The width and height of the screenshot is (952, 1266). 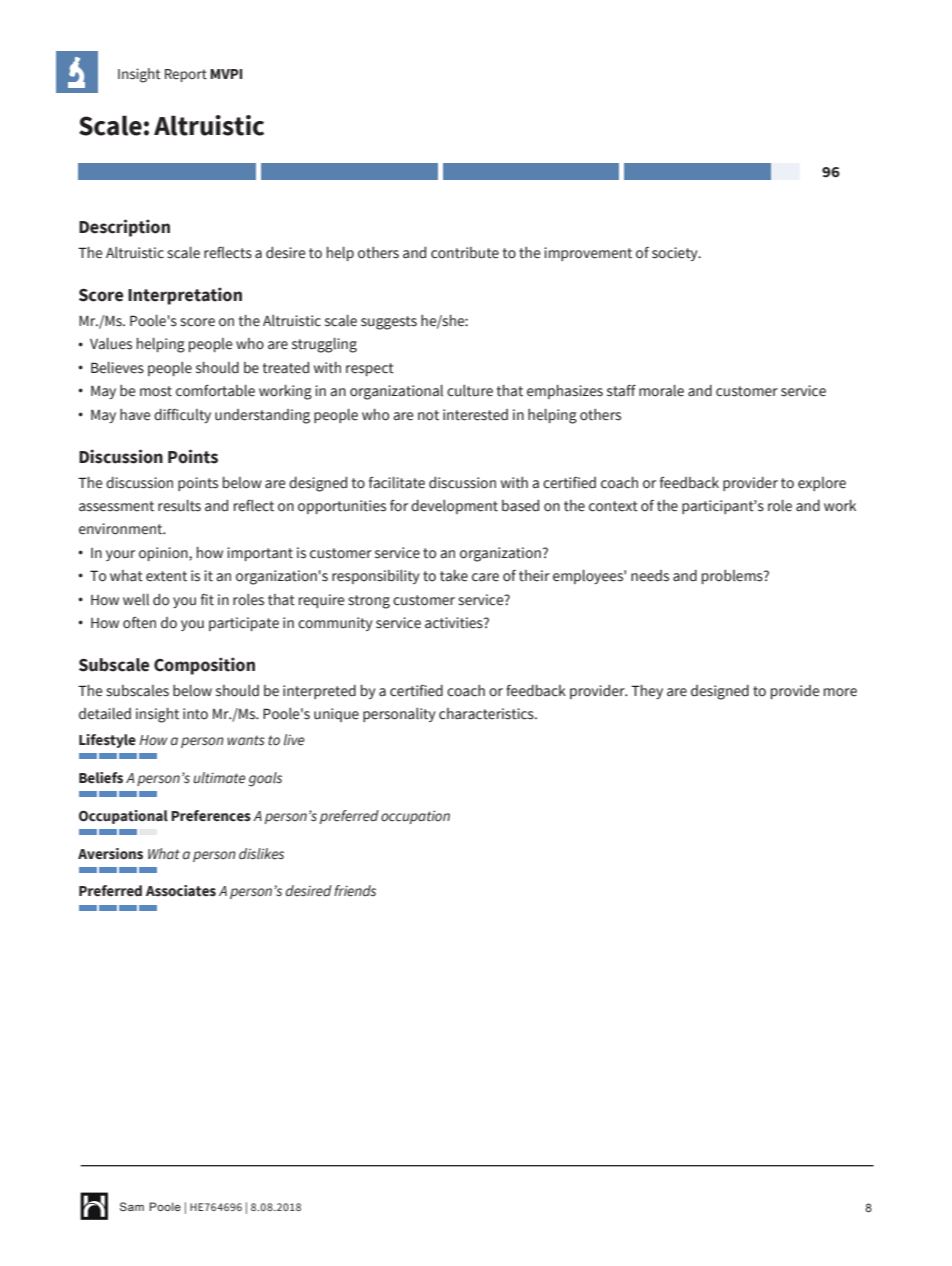 I want to click on contribute, so click(x=465, y=253).
